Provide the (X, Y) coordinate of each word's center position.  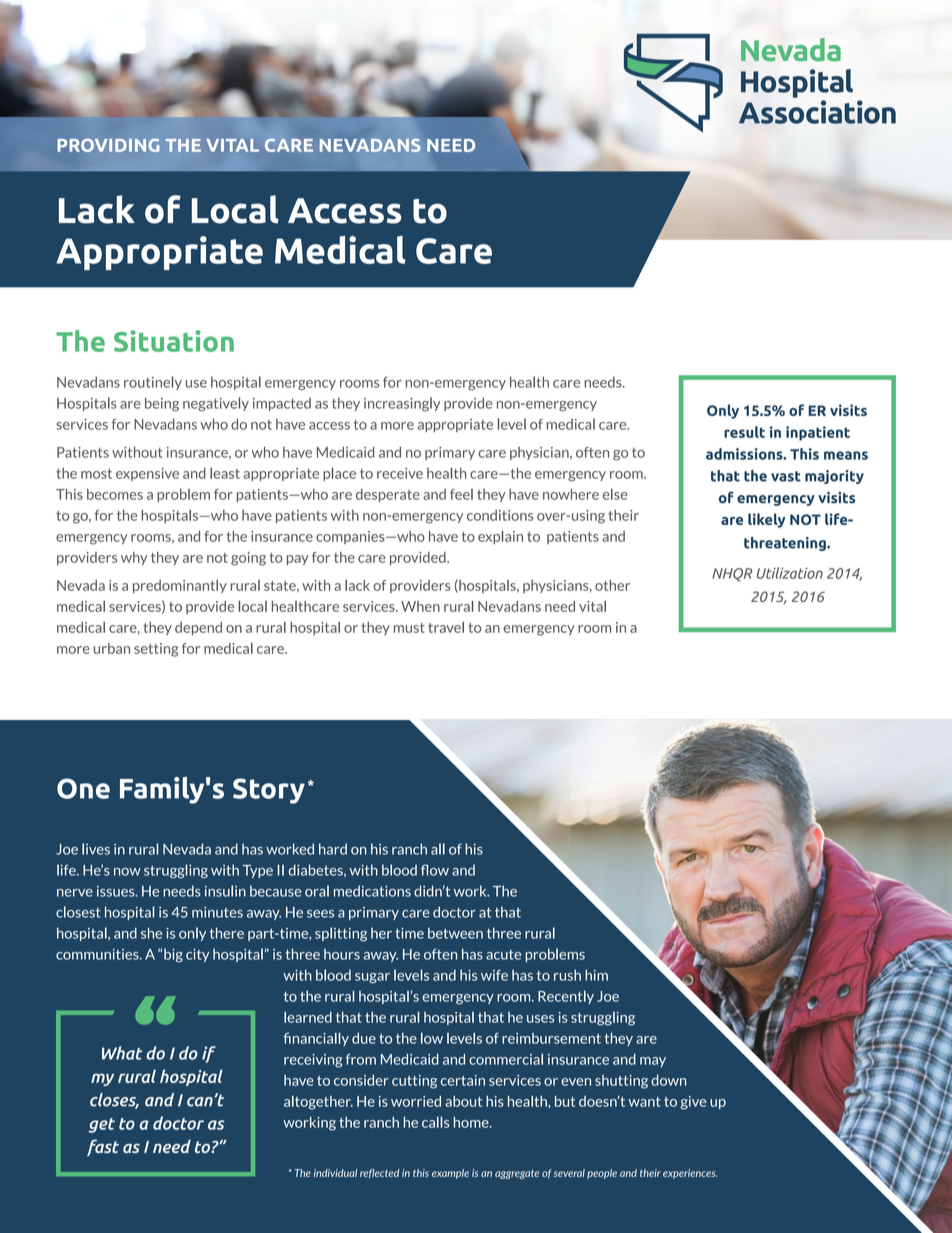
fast (103, 1147)
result (744, 432)
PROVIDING (108, 145)
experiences (690, 1174)
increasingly (402, 404)
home (472, 1122)
